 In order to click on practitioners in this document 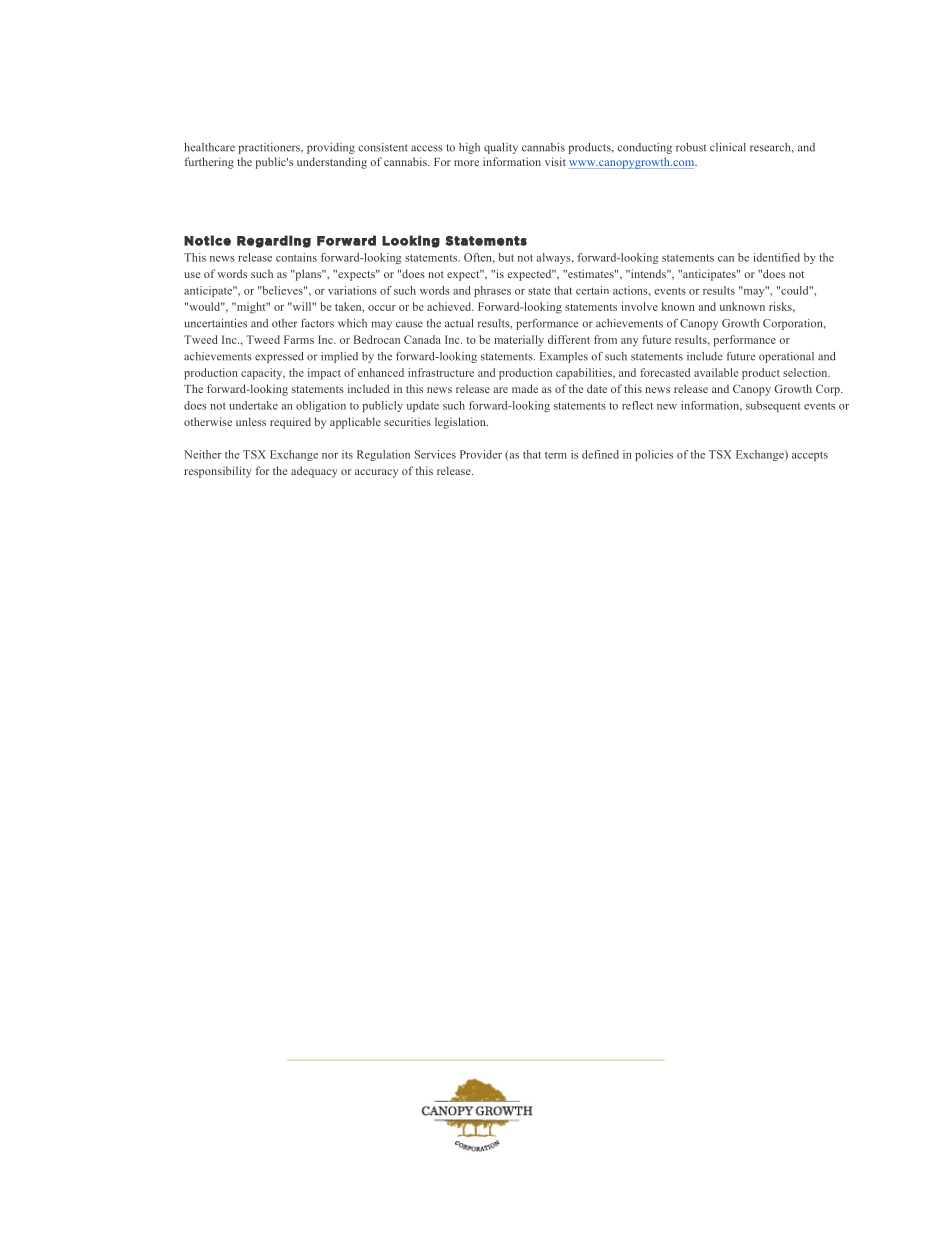, I will do `click(270, 148)`.
